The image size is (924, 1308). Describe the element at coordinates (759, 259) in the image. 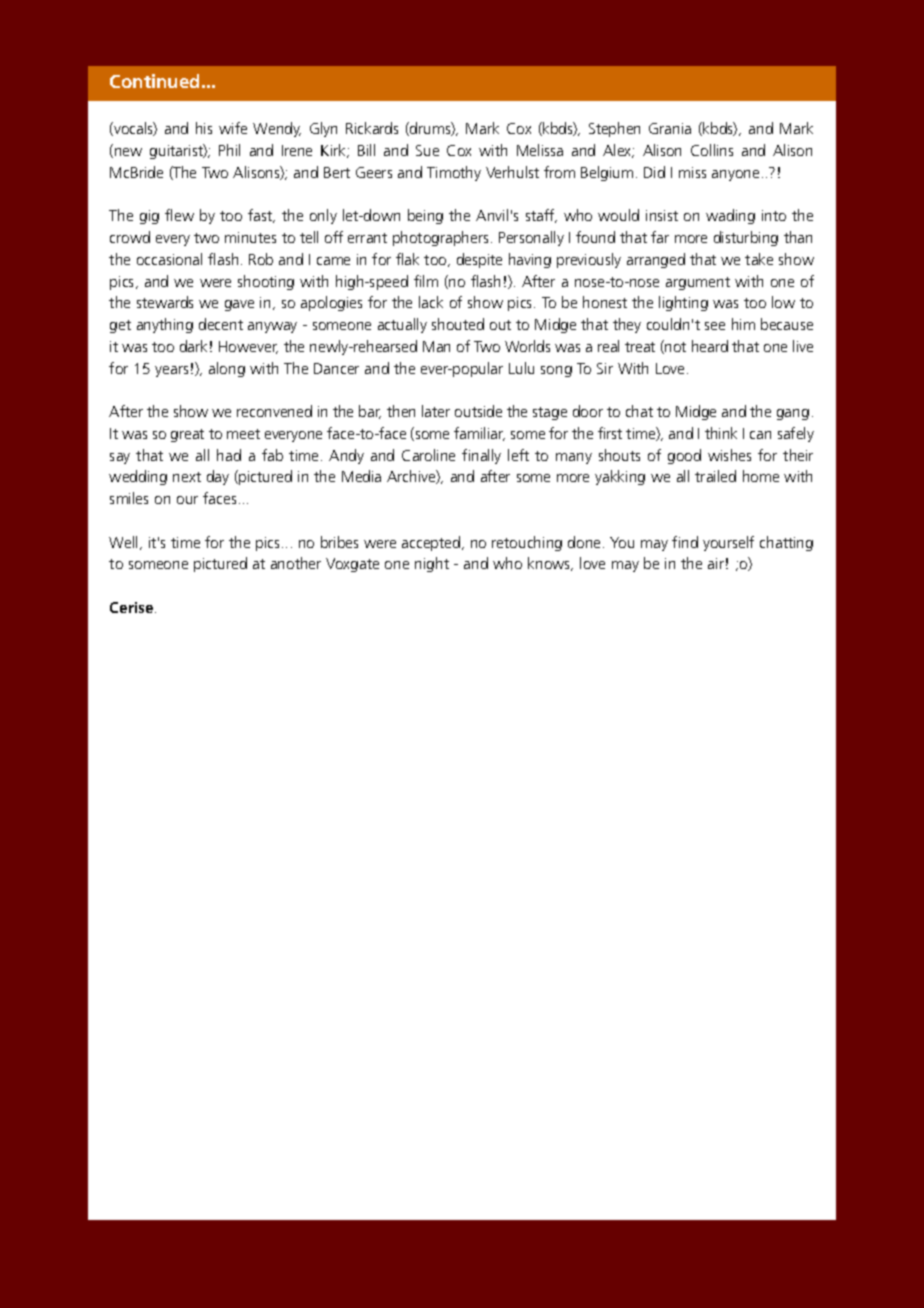

I see `take` at that location.
